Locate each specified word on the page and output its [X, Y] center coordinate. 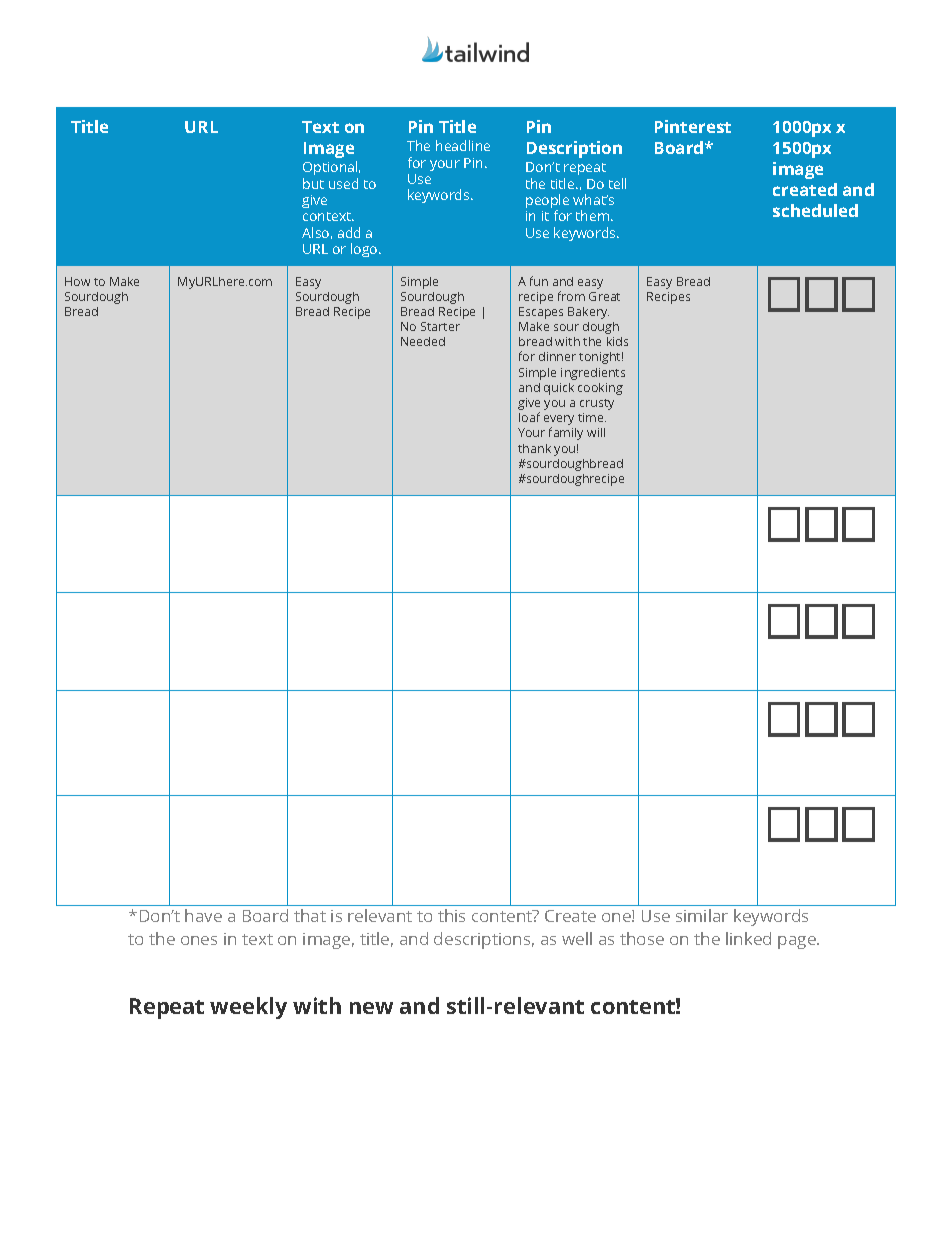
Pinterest [693, 126]
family [566, 433]
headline [463, 145]
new [371, 1008]
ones [199, 940]
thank [534, 448]
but [313, 183]
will [596, 432]
